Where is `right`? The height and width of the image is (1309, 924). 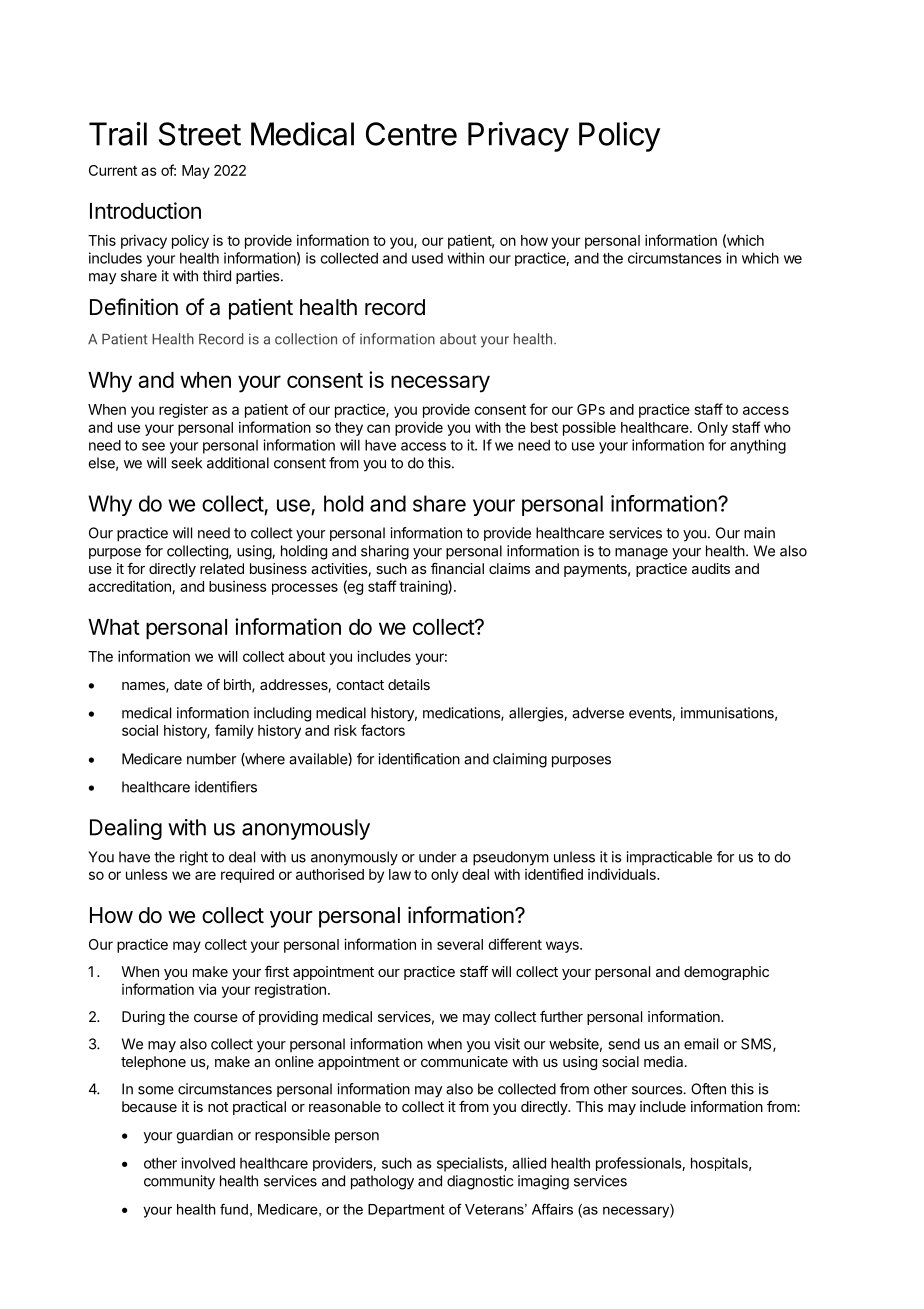 right is located at coordinates (194, 858).
